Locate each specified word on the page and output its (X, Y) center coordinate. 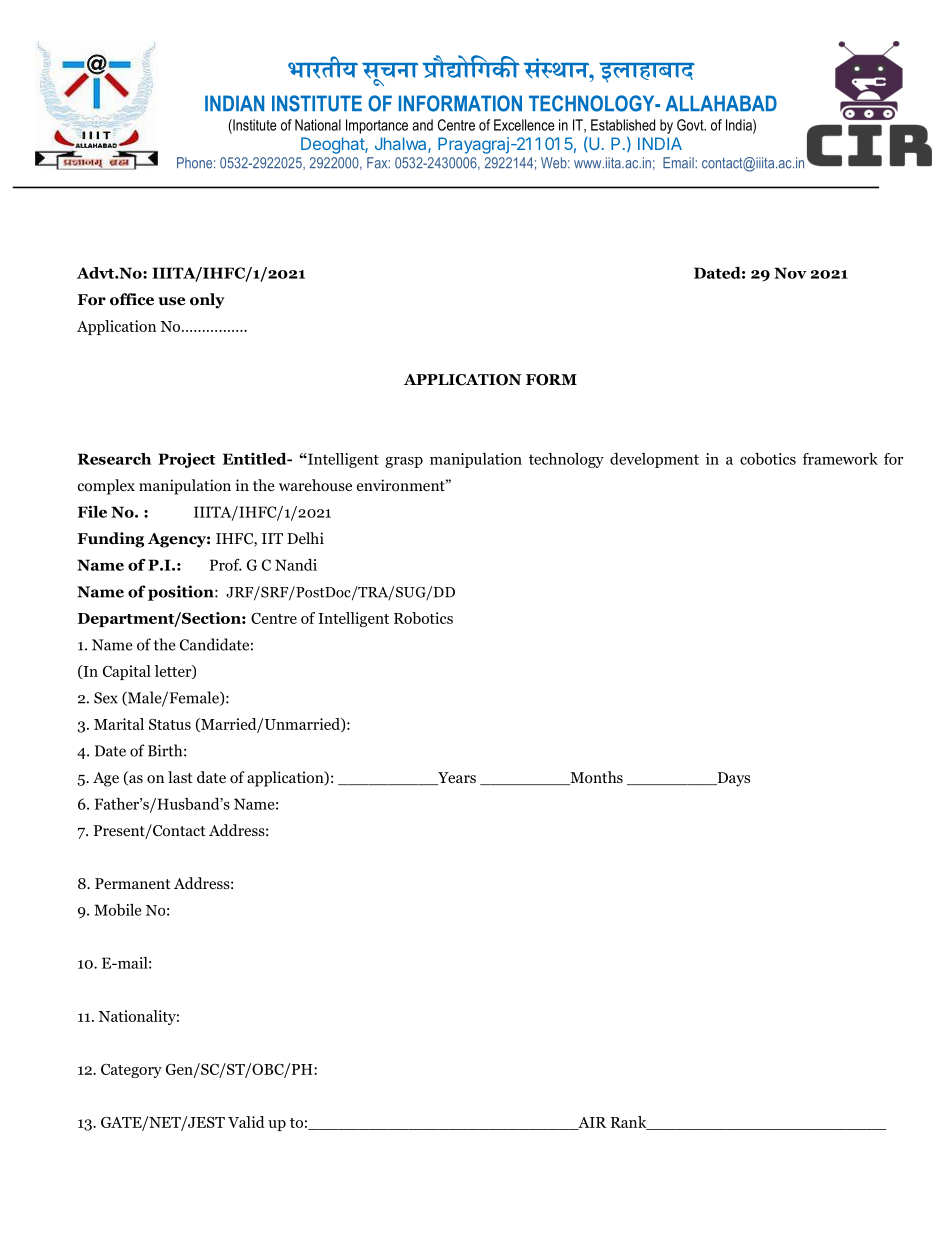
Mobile (117, 910)
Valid (246, 1122)
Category (131, 1071)
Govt (691, 125)
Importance (377, 126)
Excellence (524, 125)
